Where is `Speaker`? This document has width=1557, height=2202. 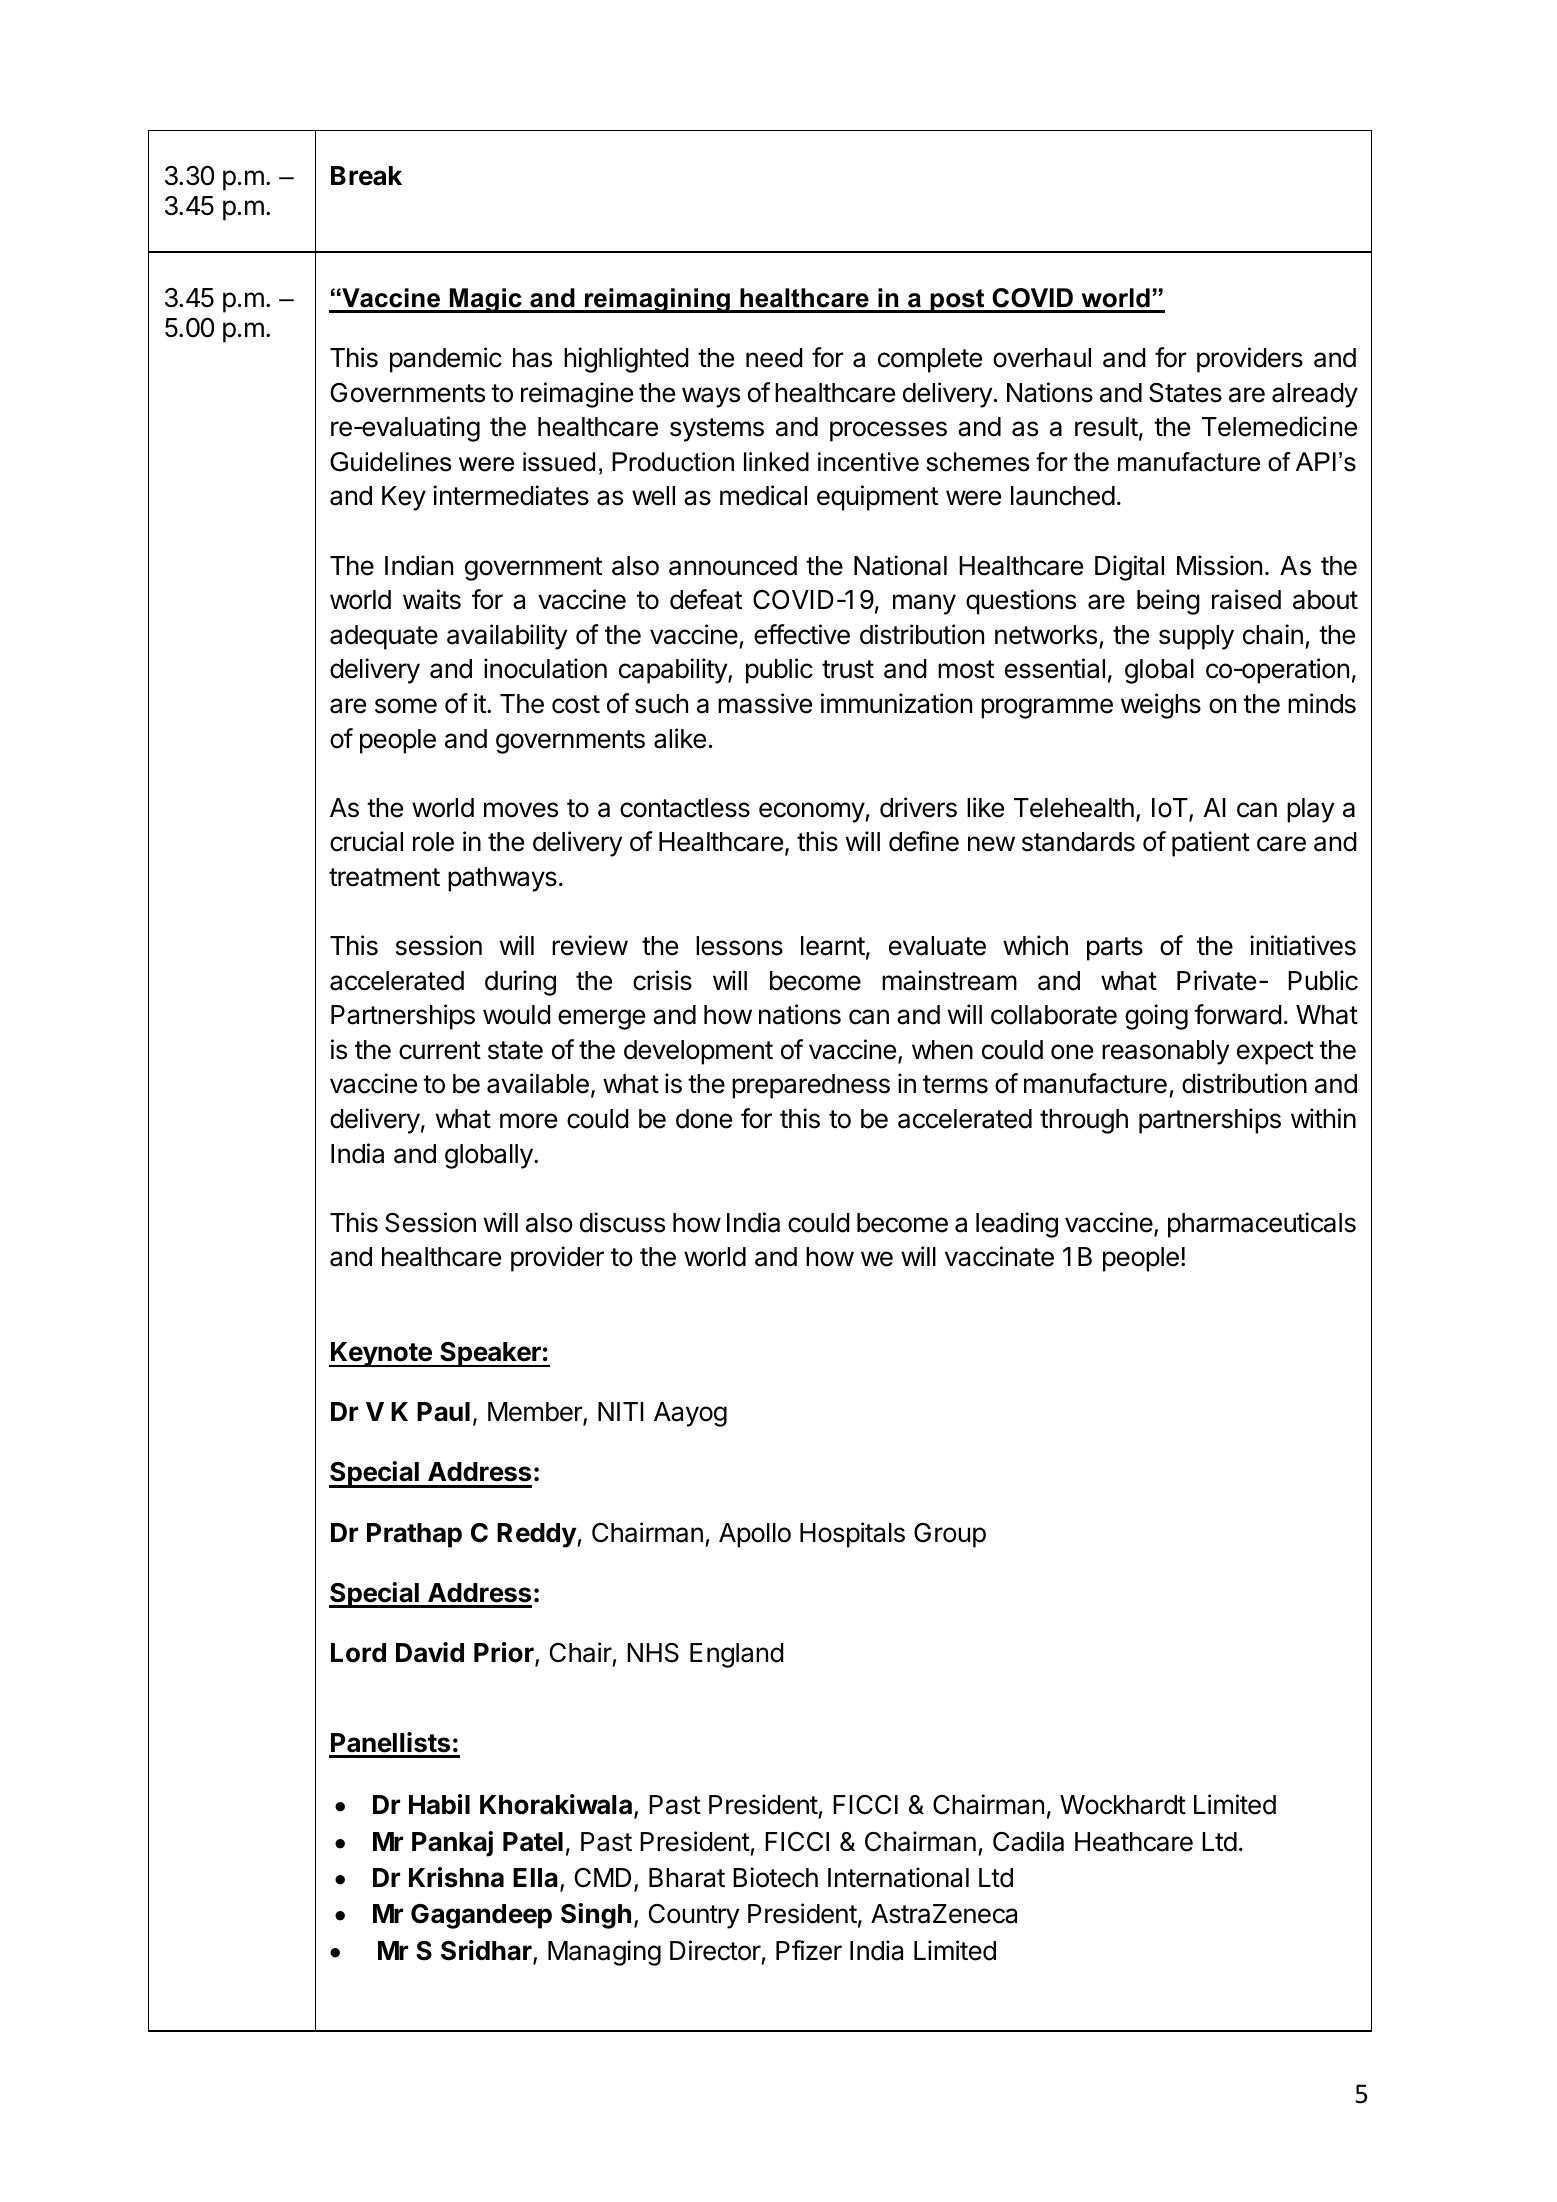
Speaker is located at coordinates (490, 1354).
